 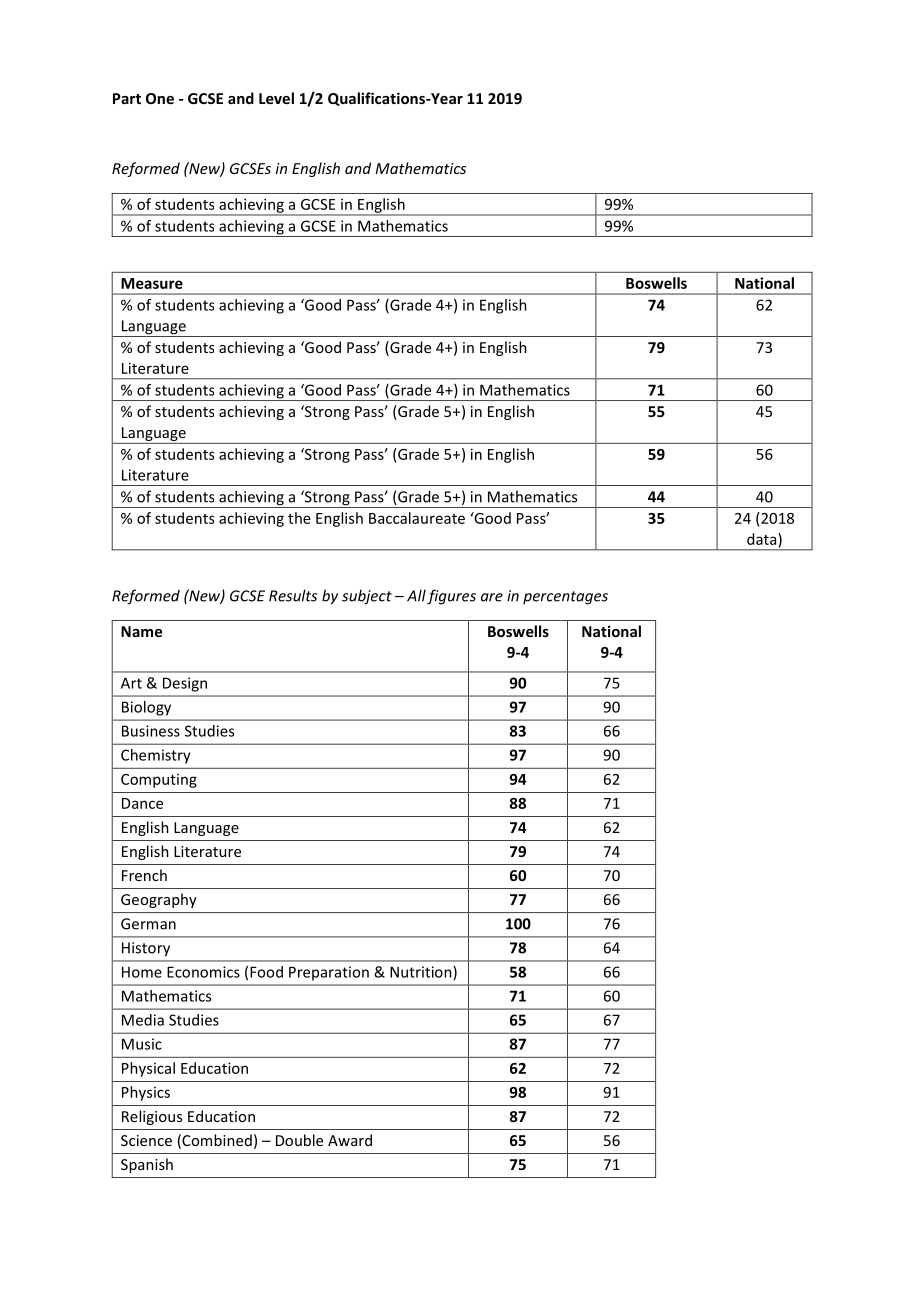 What do you see at coordinates (299, 1140) in the document?
I see `Double` at bounding box center [299, 1140].
